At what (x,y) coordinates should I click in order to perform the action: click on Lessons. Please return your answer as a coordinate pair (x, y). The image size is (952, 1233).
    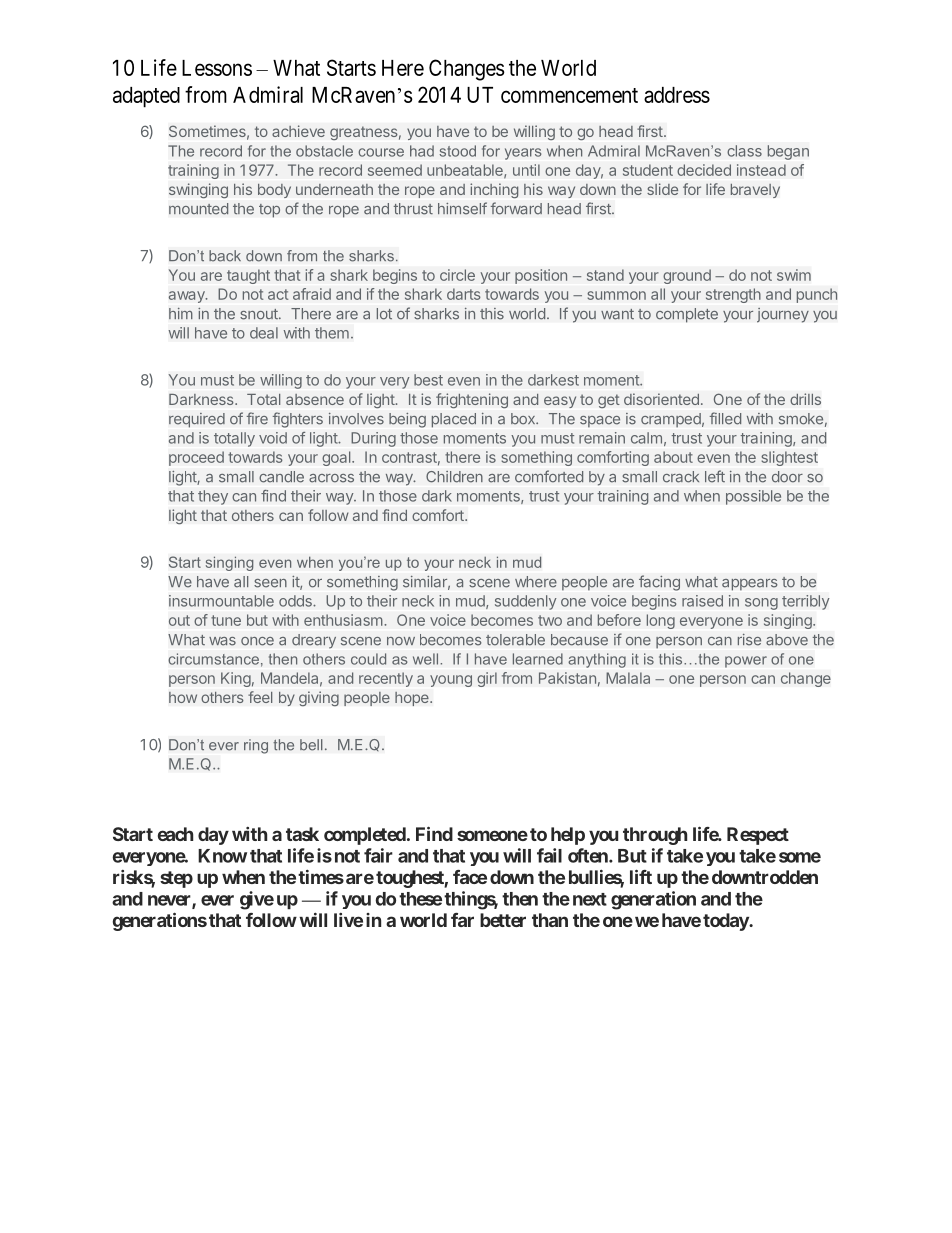
    Looking at the image, I should click on (217, 68).
